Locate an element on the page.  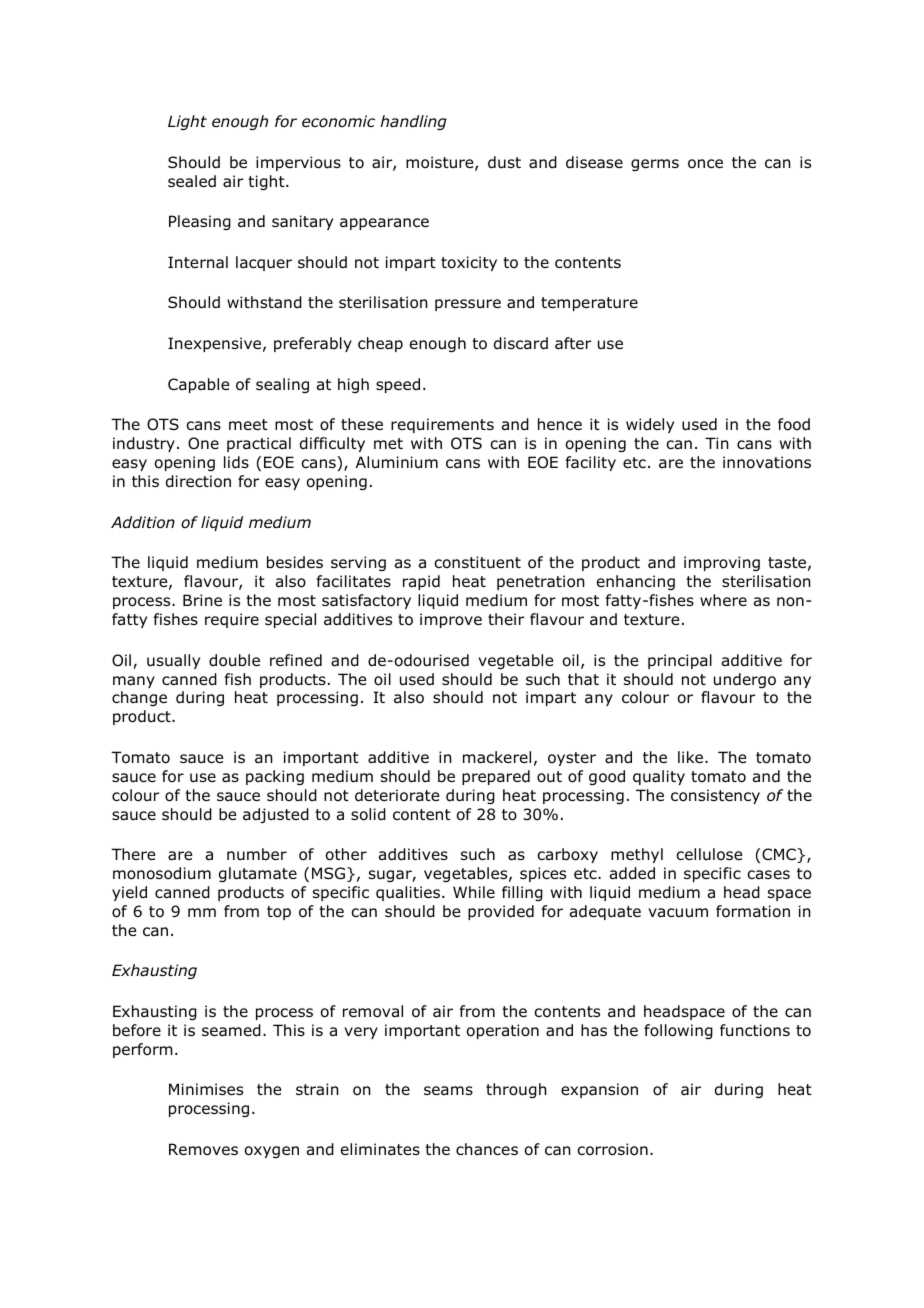
once is located at coordinates (705, 164).
